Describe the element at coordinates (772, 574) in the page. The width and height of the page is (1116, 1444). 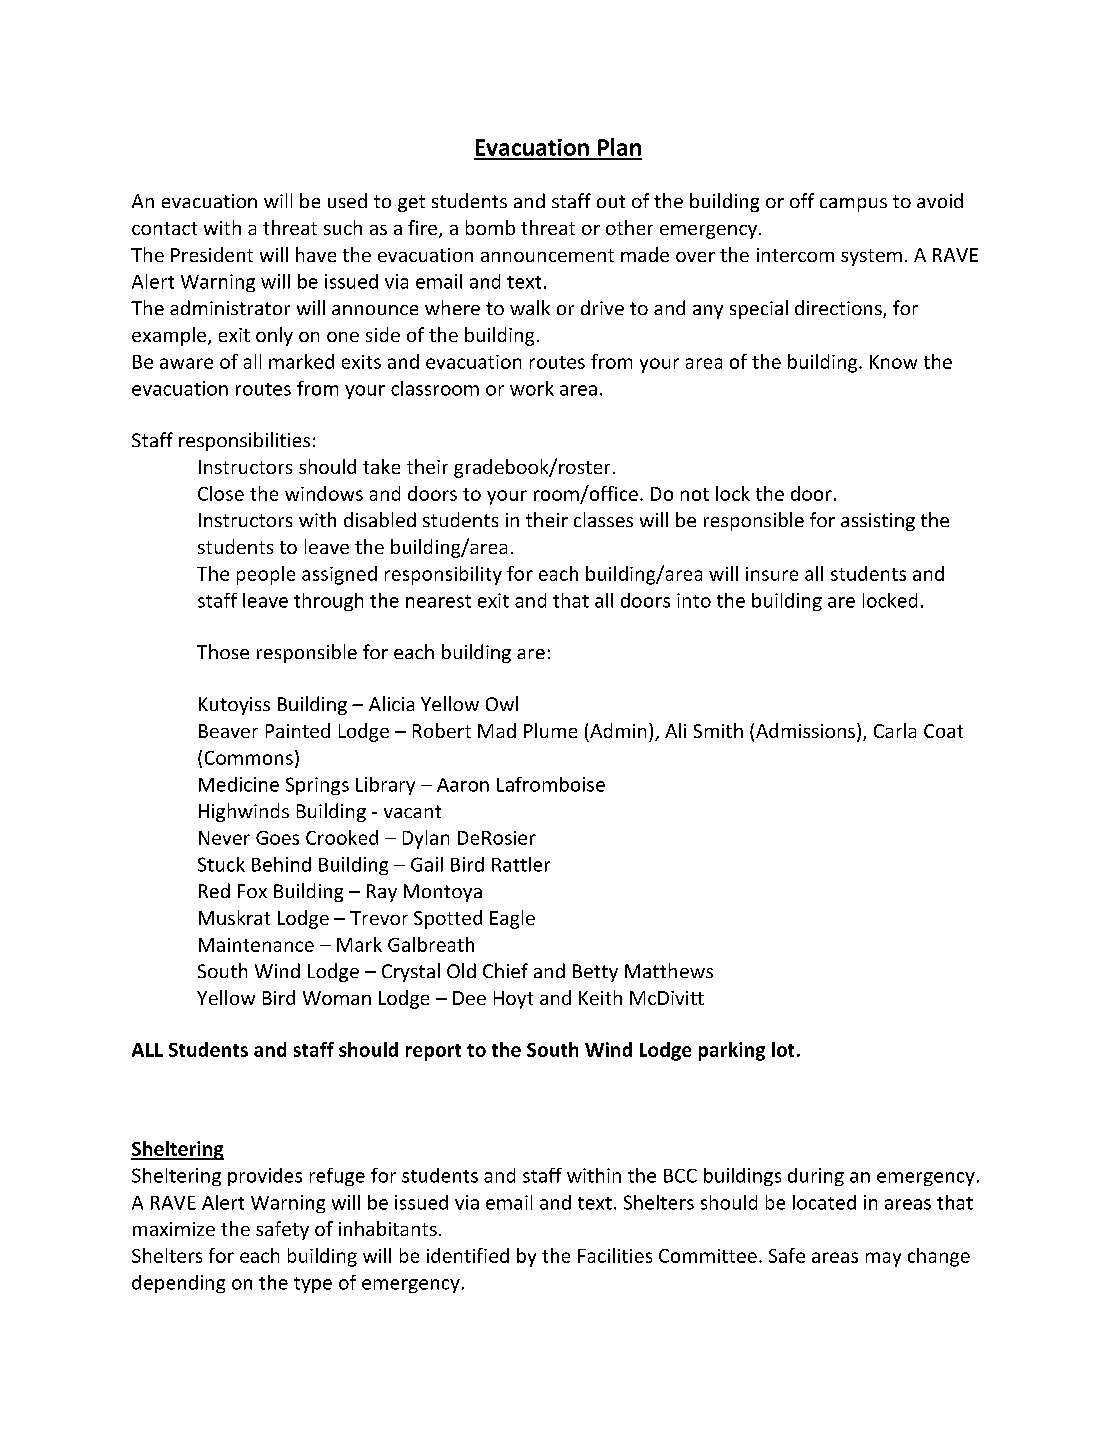
I see `insure` at that location.
